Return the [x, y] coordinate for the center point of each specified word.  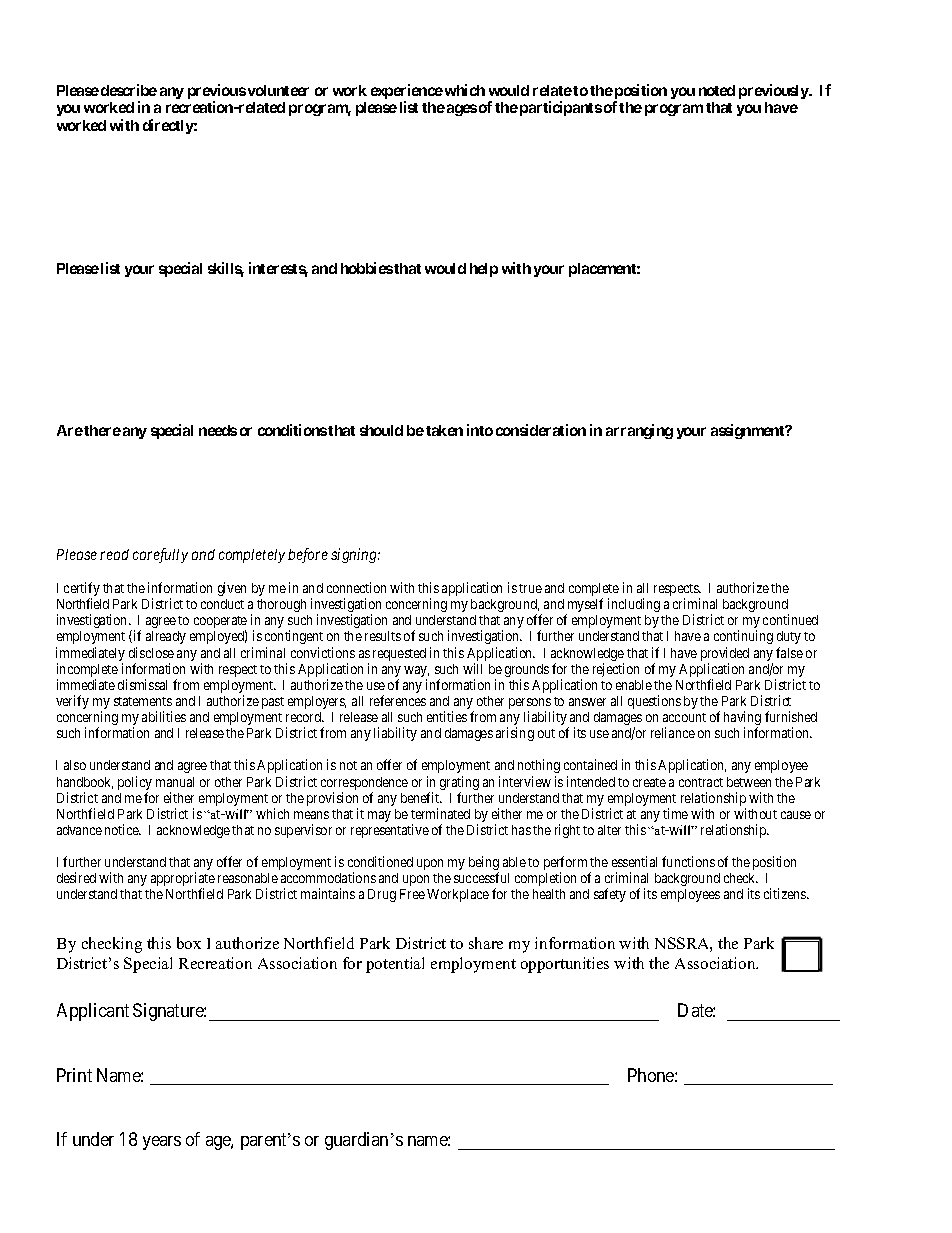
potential [395, 965]
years [162, 1143]
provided [725, 655]
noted [717, 90]
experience [407, 93]
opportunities [565, 965]
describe [129, 90]
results [383, 636]
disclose [151, 652]
